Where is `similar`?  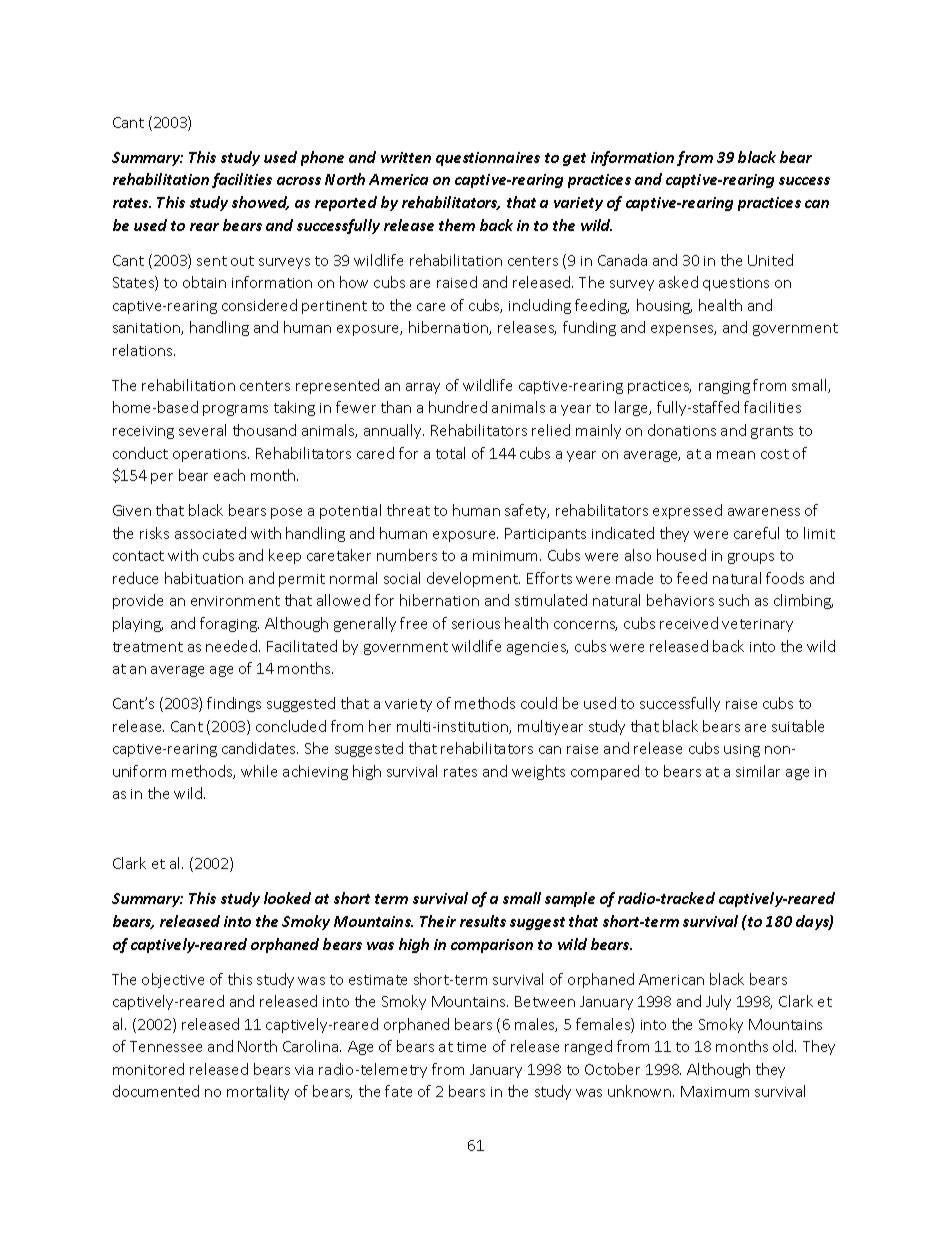 similar is located at coordinates (758, 771).
